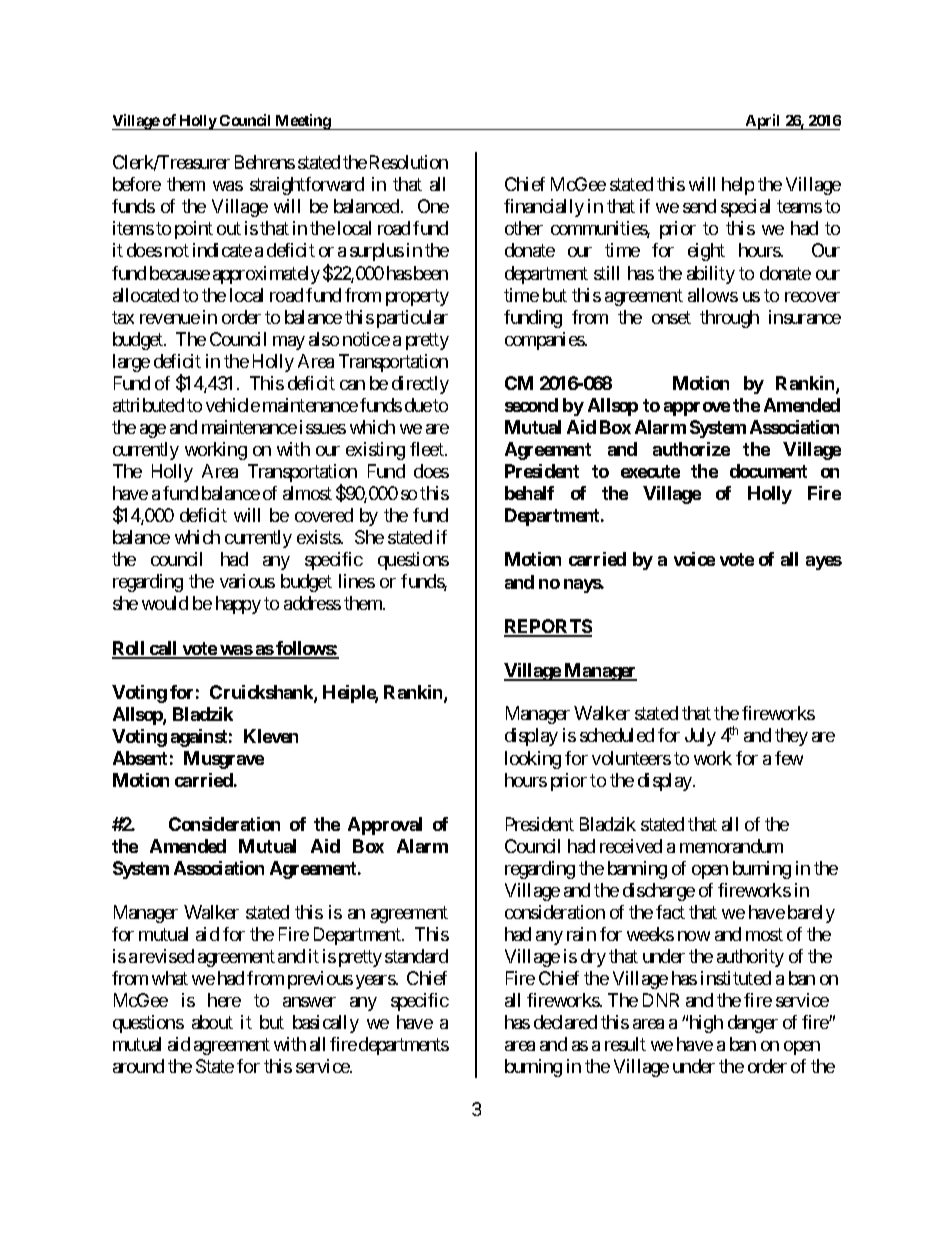  I want to click on approve, so click(697, 409).
